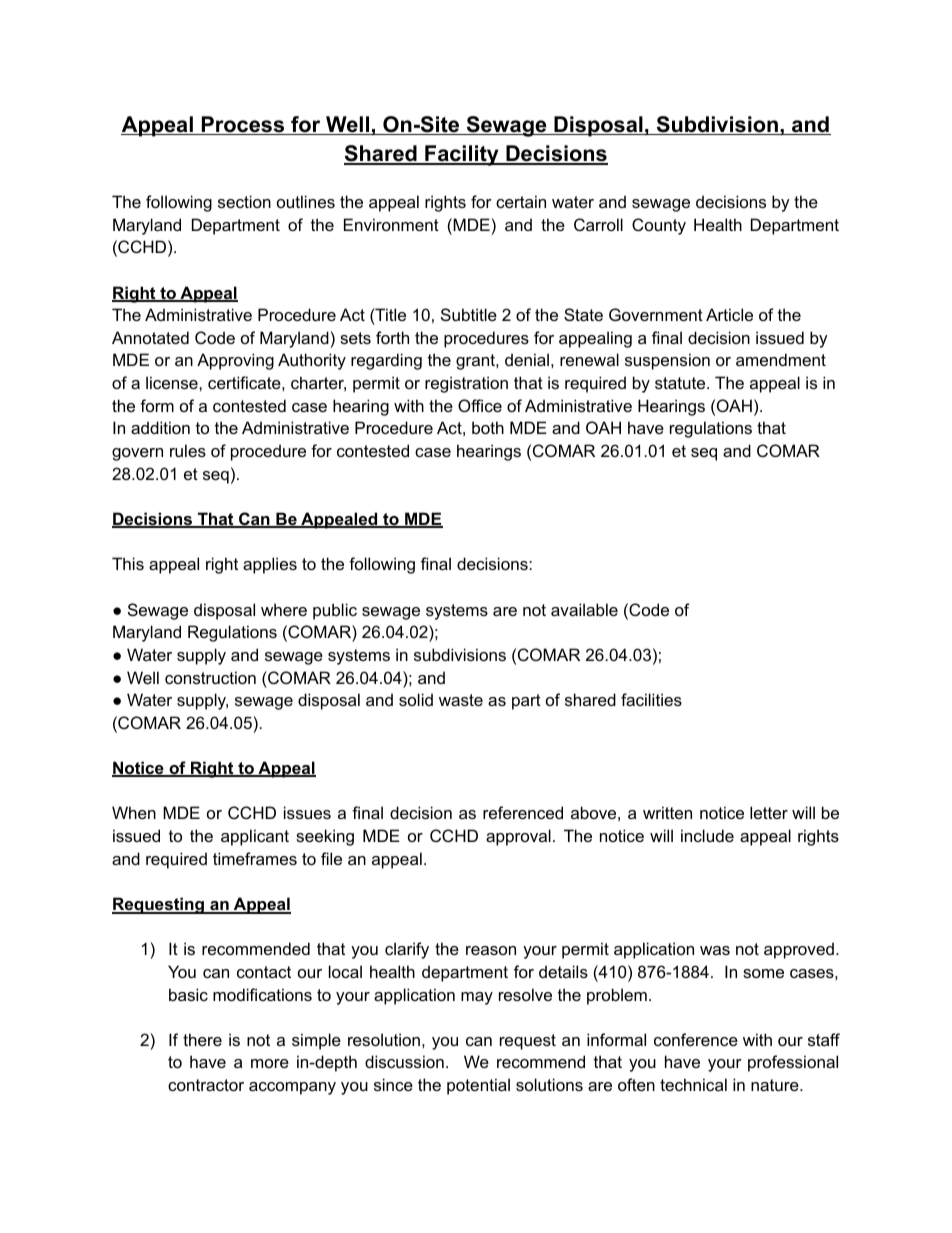  I want to click on County, so click(659, 226).
